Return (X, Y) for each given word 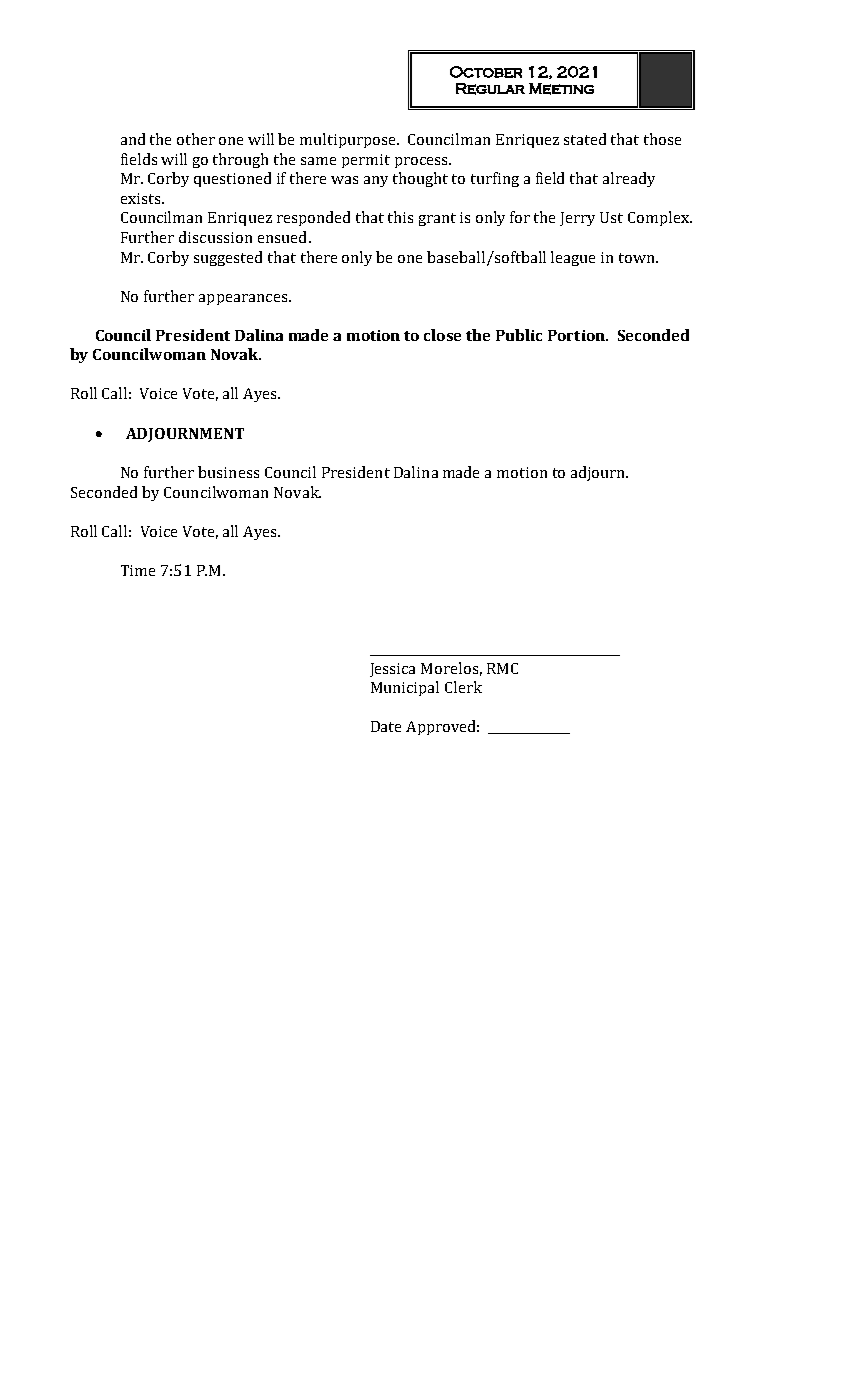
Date (386, 726)
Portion (577, 335)
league (573, 258)
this (400, 217)
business (228, 472)
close (442, 335)
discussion (215, 237)
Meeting (561, 89)
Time (138, 570)
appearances (244, 299)
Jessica (392, 670)
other (196, 139)
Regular (490, 89)
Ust (611, 217)
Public (519, 335)
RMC (502, 668)
